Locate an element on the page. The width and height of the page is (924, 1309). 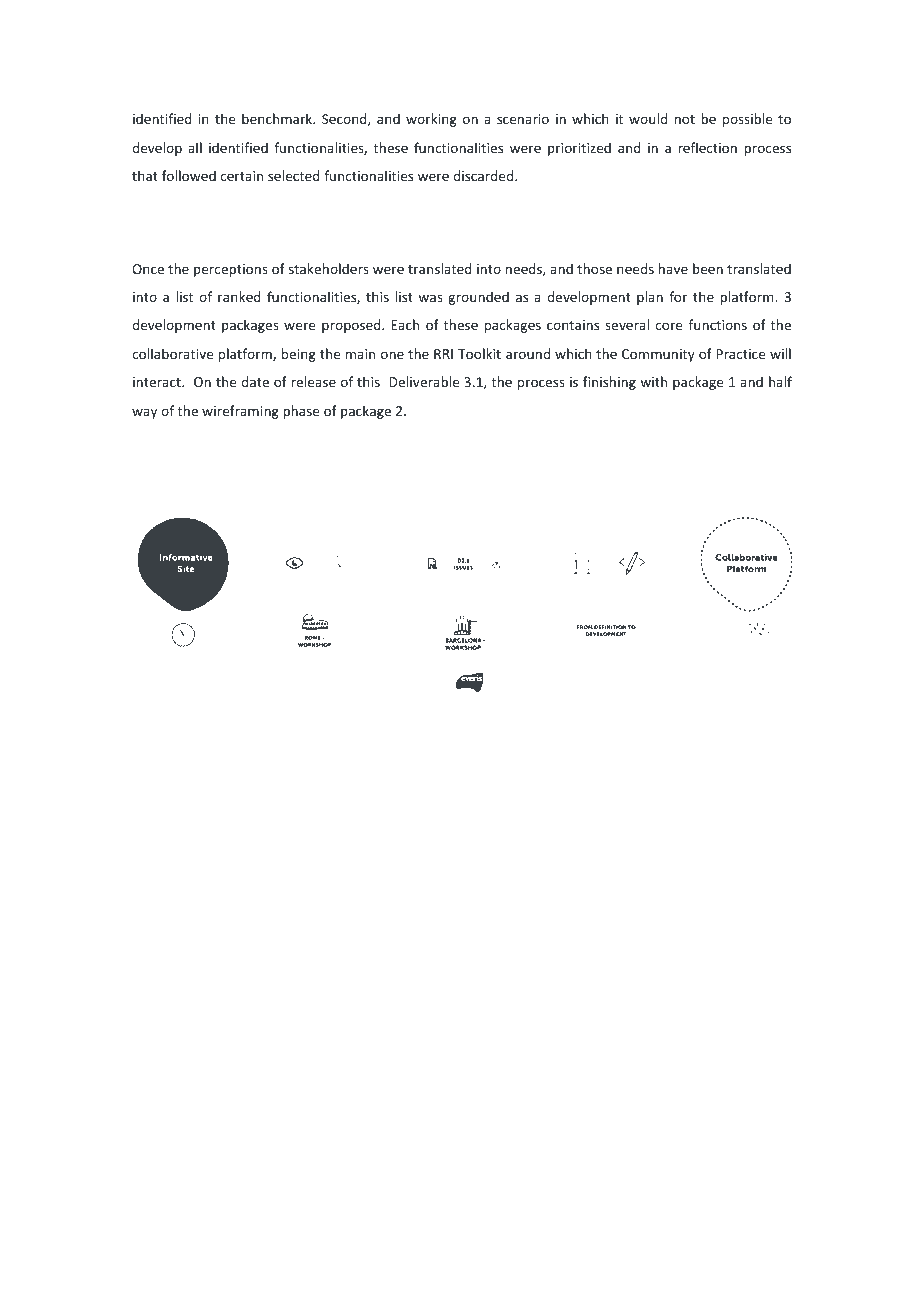
those is located at coordinates (594, 268).
